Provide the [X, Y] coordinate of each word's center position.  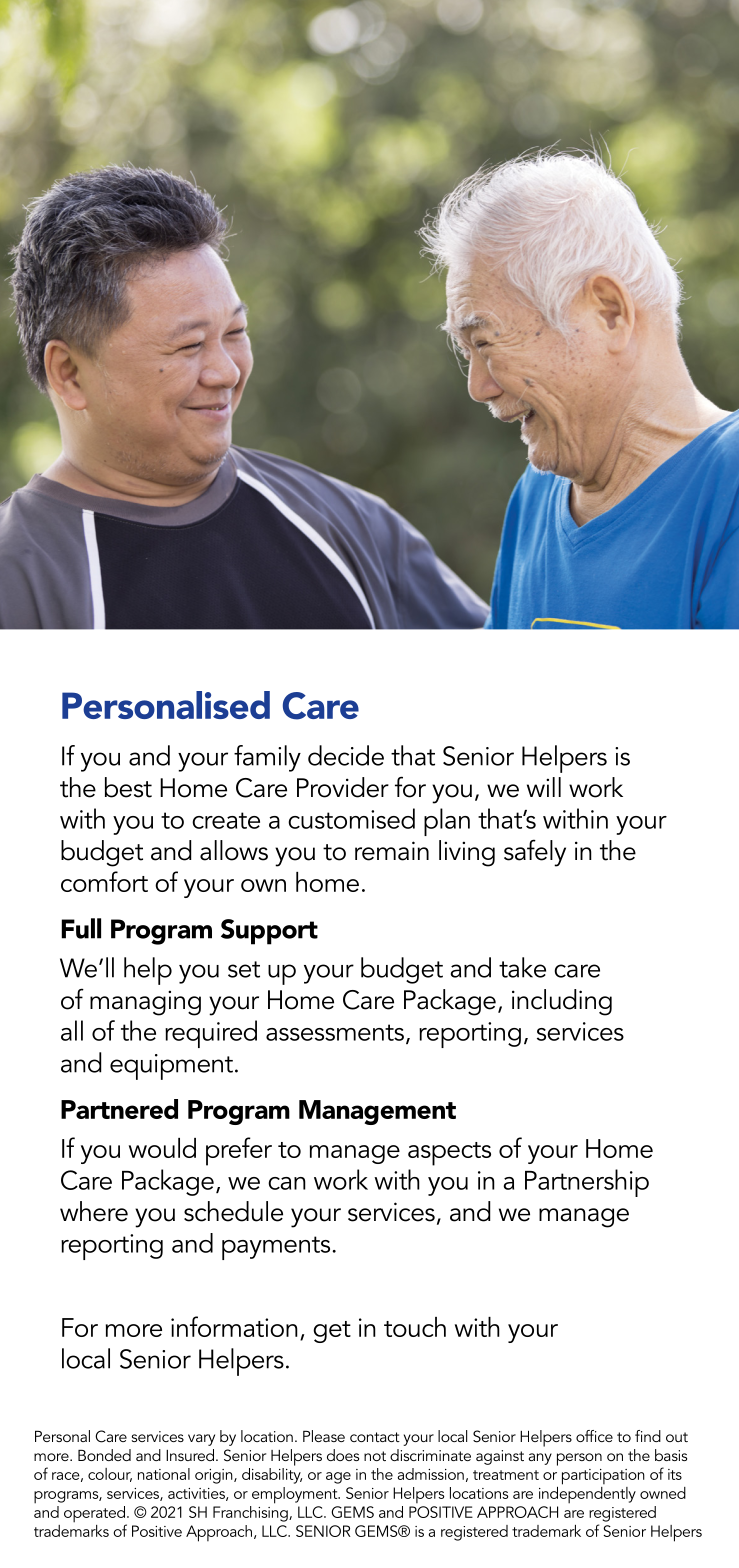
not [375, 1456]
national [164, 1474]
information [234, 1326]
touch [415, 1327]
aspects [449, 1154]
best [128, 787]
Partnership [587, 1183]
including [562, 1002]
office [594, 1436]
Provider [343, 787]
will [544, 787]
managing [145, 1003]
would [162, 1148]
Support [269, 932]
